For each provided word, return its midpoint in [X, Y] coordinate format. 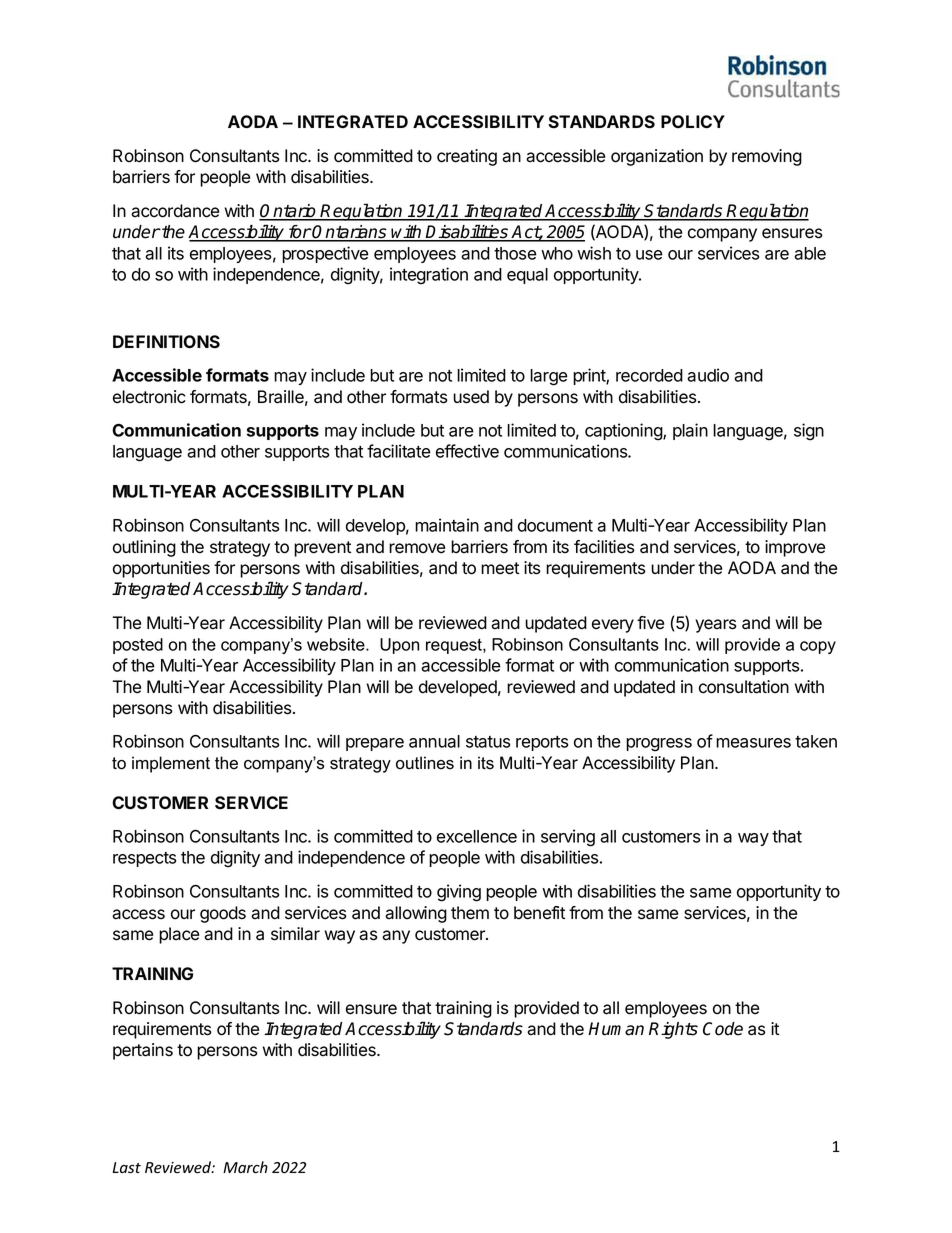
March [245, 1167]
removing [767, 157]
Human [616, 1029]
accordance [175, 211]
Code [723, 1029]
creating [467, 157]
